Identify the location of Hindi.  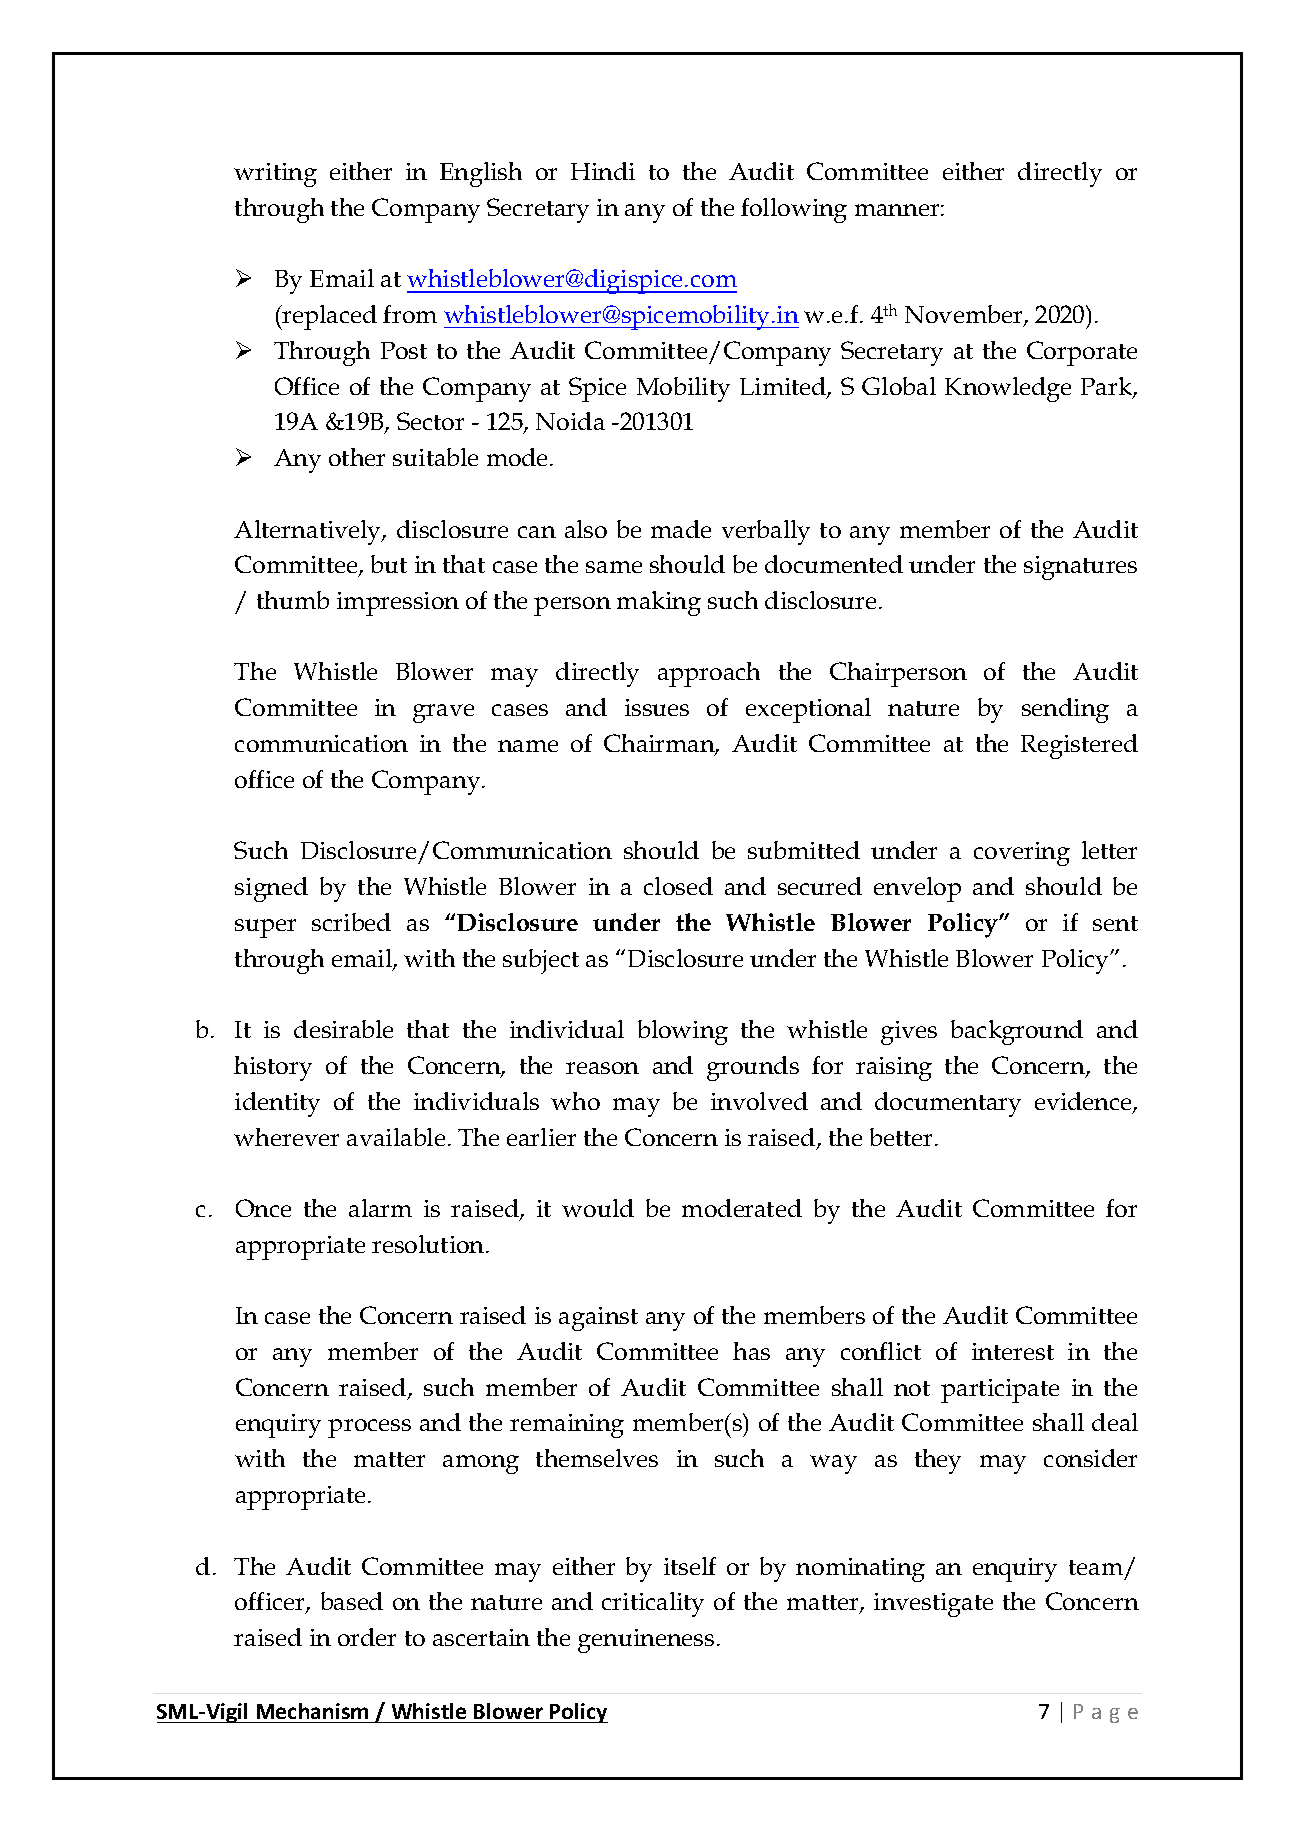
(603, 171).
